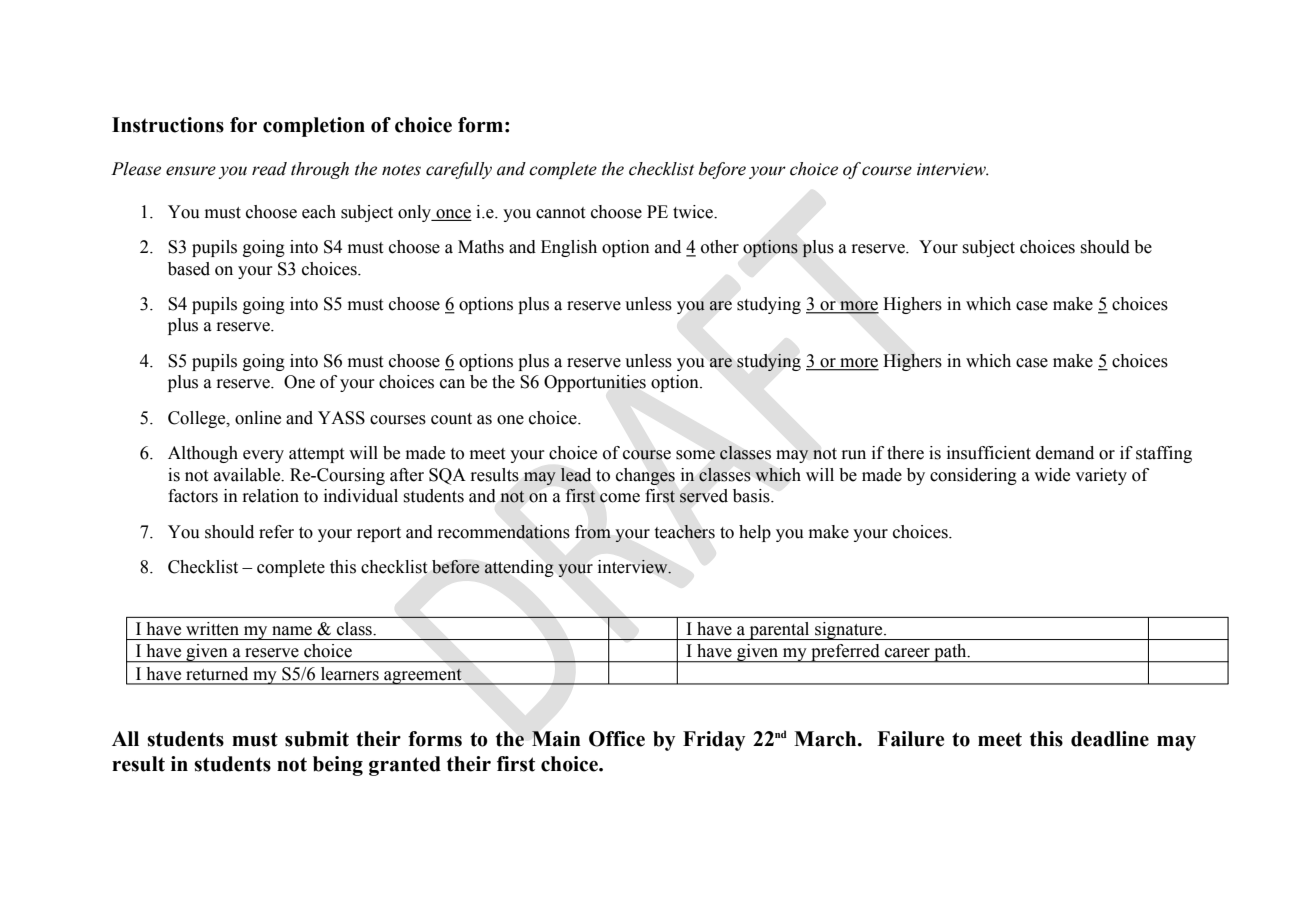  Describe the element at coordinates (694, 212) in the screenshot. I see `twice` at that location.
